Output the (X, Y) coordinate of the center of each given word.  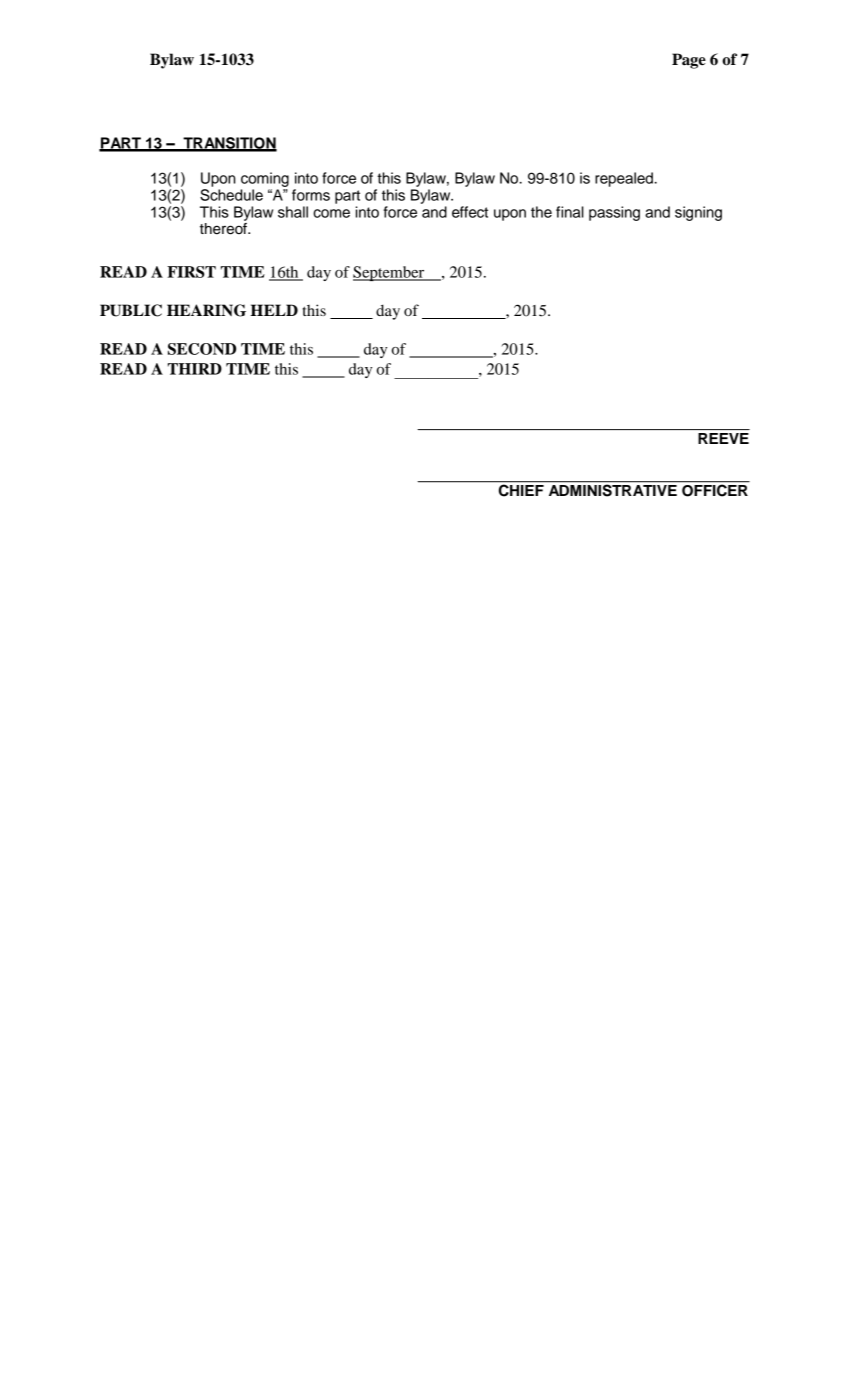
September (390, 273)
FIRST (191, 272)
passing (614, 213)
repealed (625, 179)
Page (689, 61)
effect (470, 212)
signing (698, 213)
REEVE (723, 438)
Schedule (231, 195)
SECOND (202, 349)
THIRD (195, 369)
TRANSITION (229, 144)
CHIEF (521, 489)
